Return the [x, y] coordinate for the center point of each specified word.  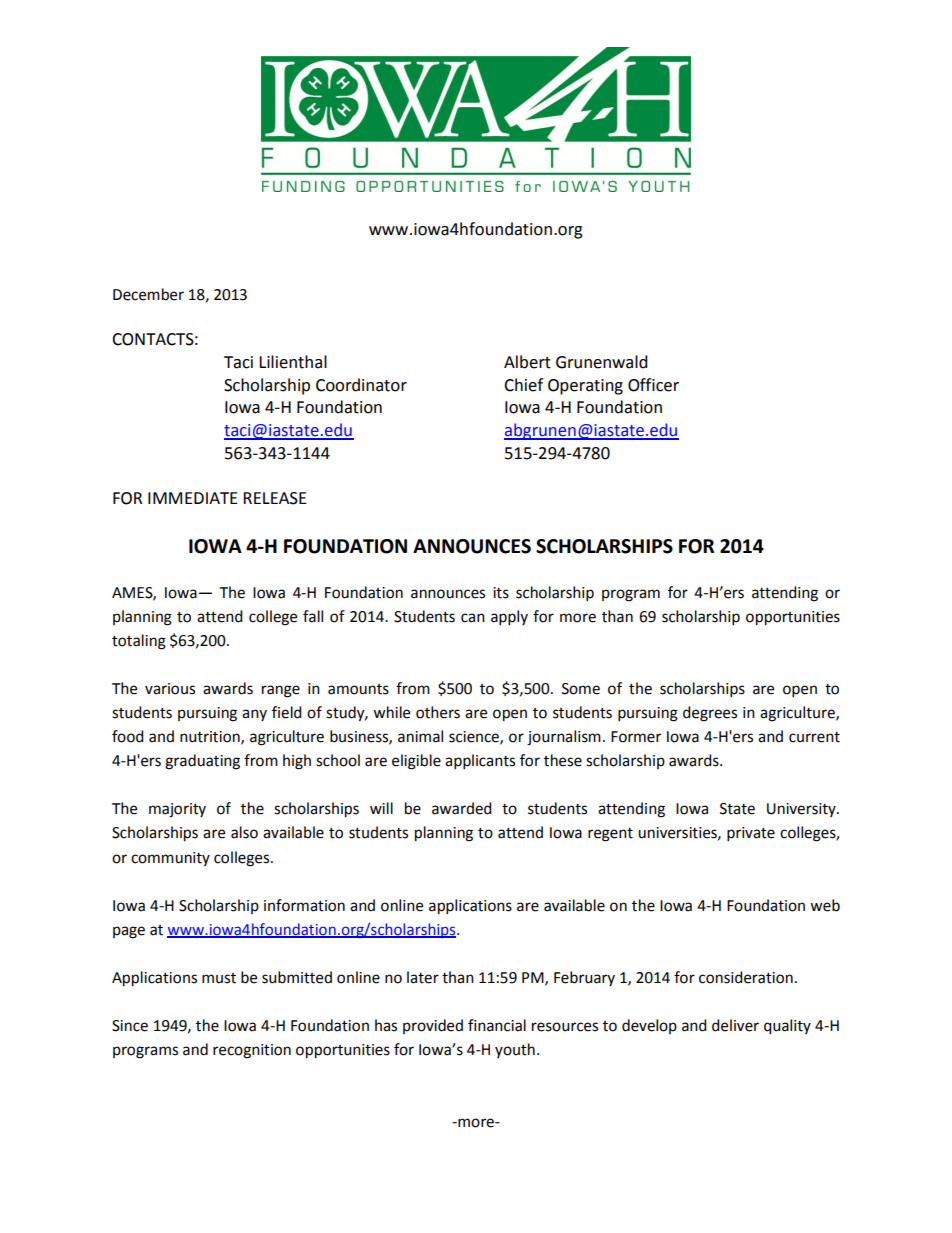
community [170, 859]
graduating [202, 762]
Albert [527, 362]
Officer [653, 385]
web [825, 905]
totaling [139, 642]
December [148, 294]
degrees [710, 714]
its [501, 593]
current [814, 737]
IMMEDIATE [193, 498]
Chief [523, 385]
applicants [480, 762]
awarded [462, 808]
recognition [252, 1051]
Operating [585, 387]
